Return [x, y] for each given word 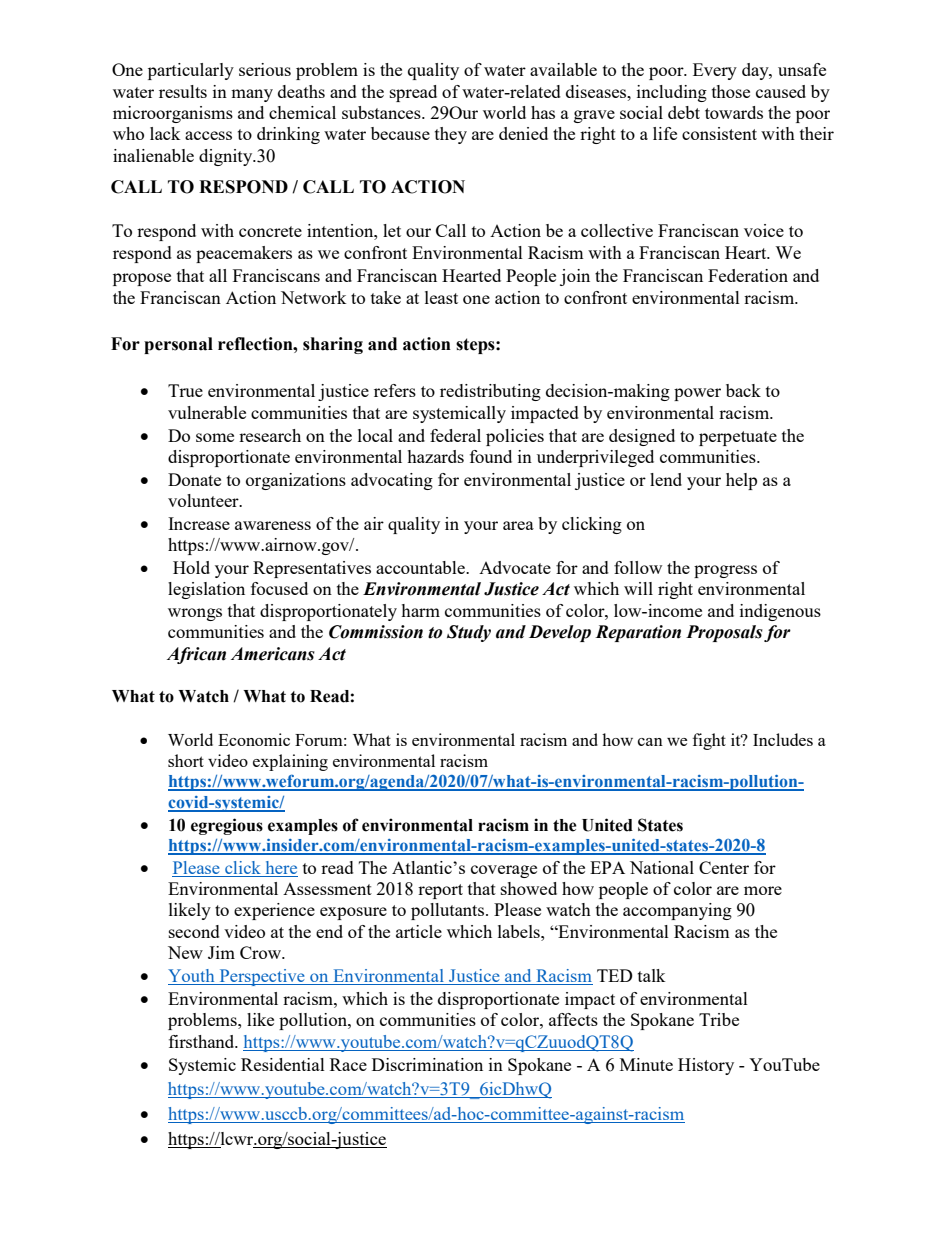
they [451, 135]
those [731, 91]
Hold [191, 567]
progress [725, 571]
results [183, 91]
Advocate [515, 567]
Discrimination [427, 1064]
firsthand [203, 1041]
